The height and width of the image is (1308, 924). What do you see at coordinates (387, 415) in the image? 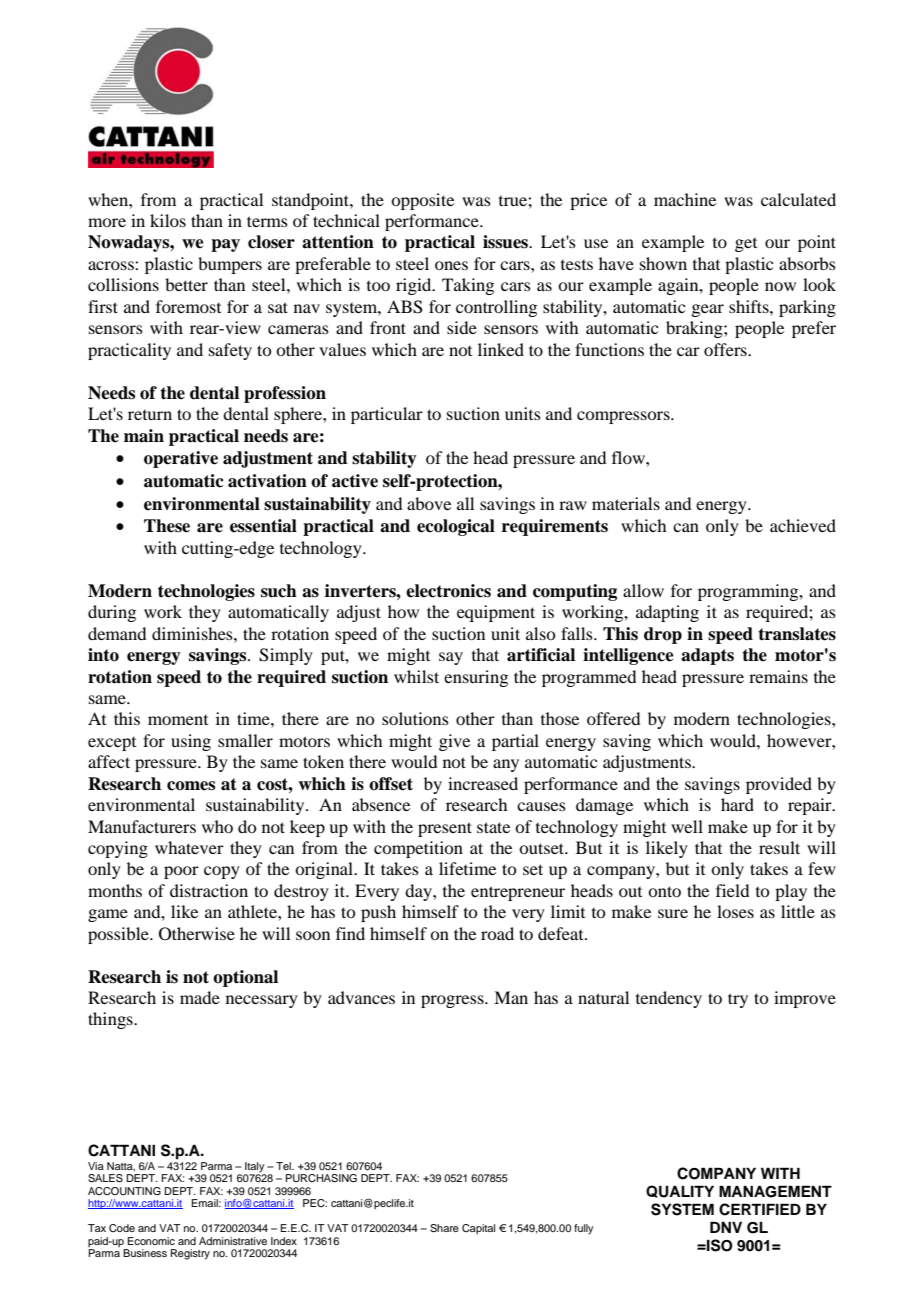
I see `particular` at bounding box center [387, 415].
